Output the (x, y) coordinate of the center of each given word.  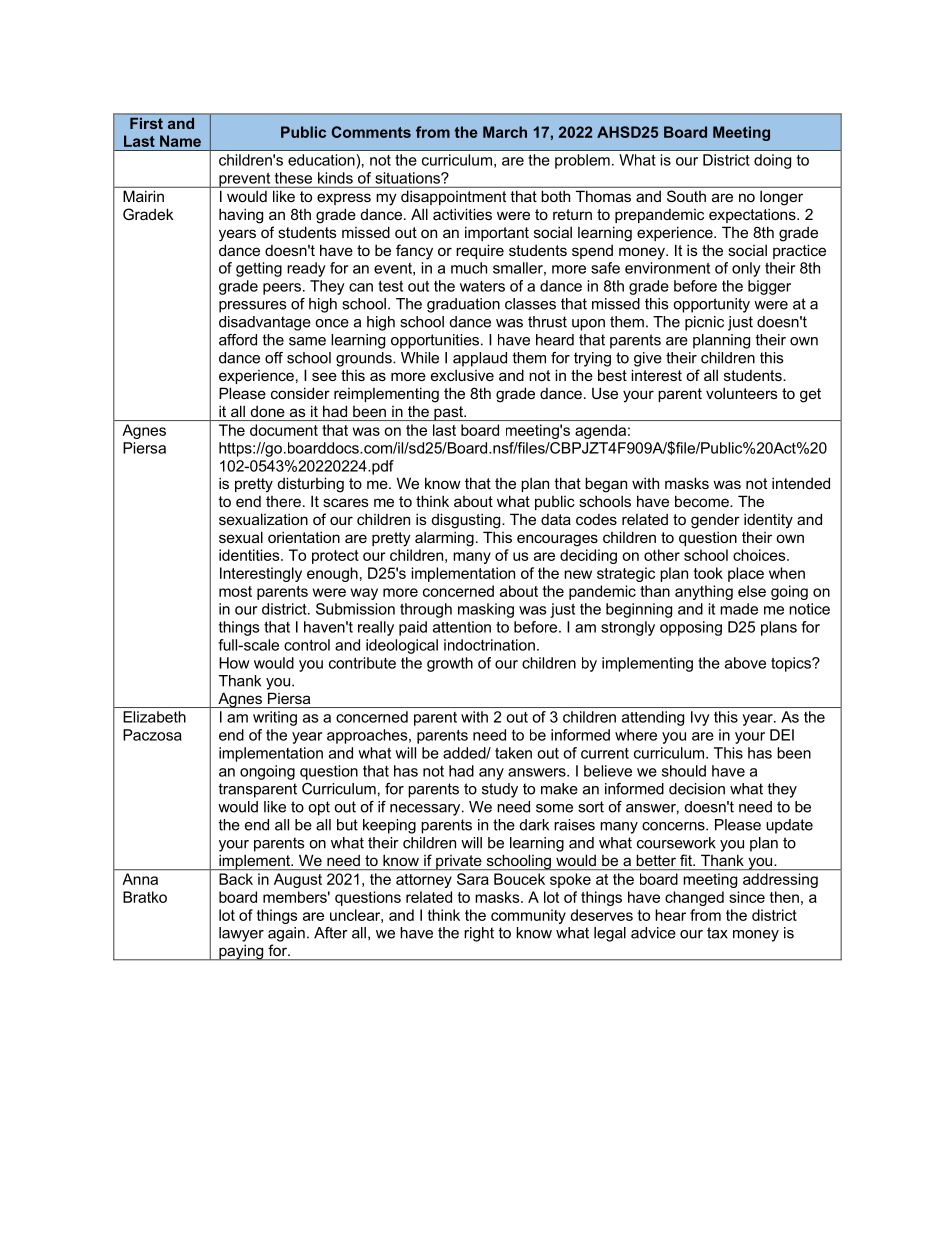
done (268, 411)
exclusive (462, 375)
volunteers (742, 393)
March (505, 132)
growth (450, 664)
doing (772, 161)
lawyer (241, 934)
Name (180, 141)
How (234, 663)
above (745, 663)
